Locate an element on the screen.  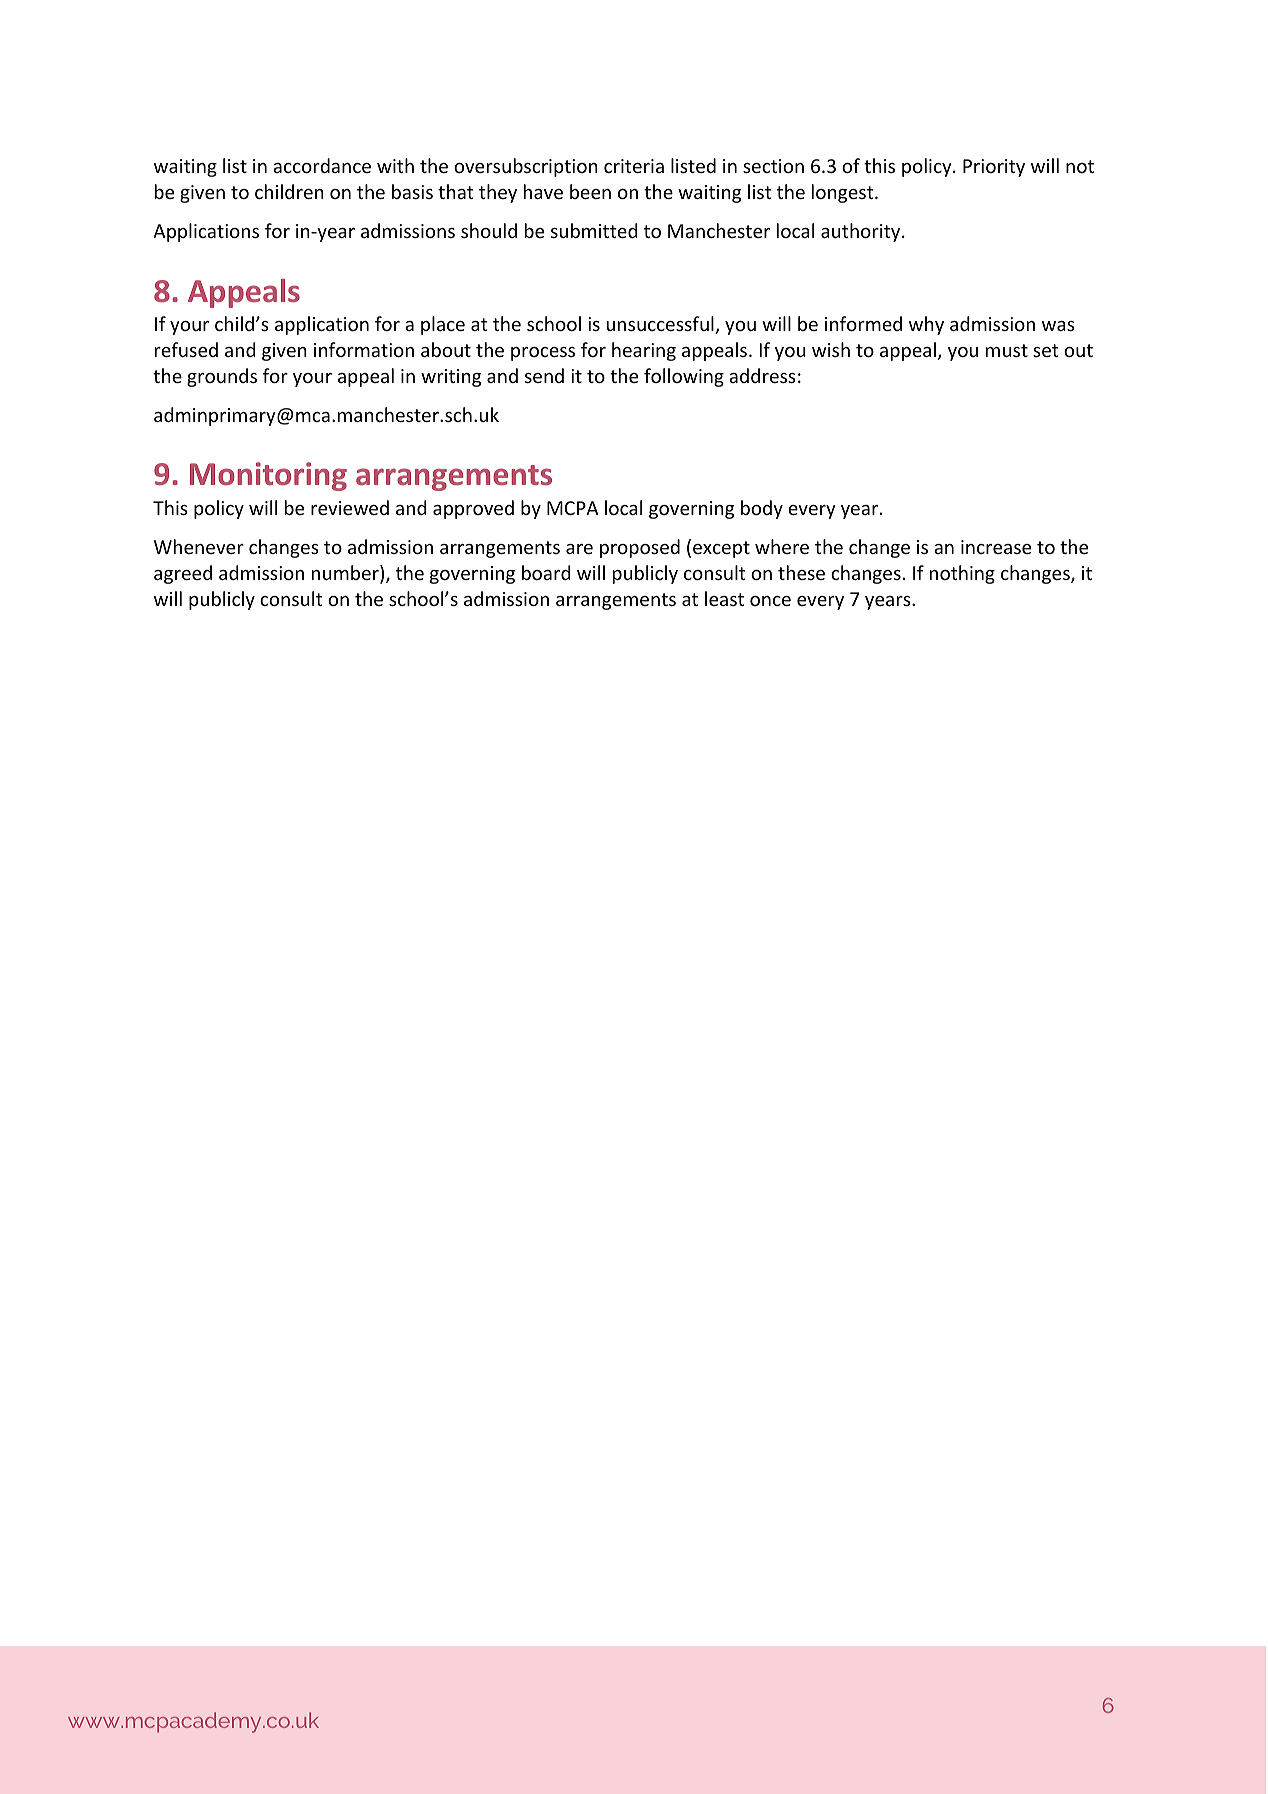
following is located at coordinates (684, 377).
